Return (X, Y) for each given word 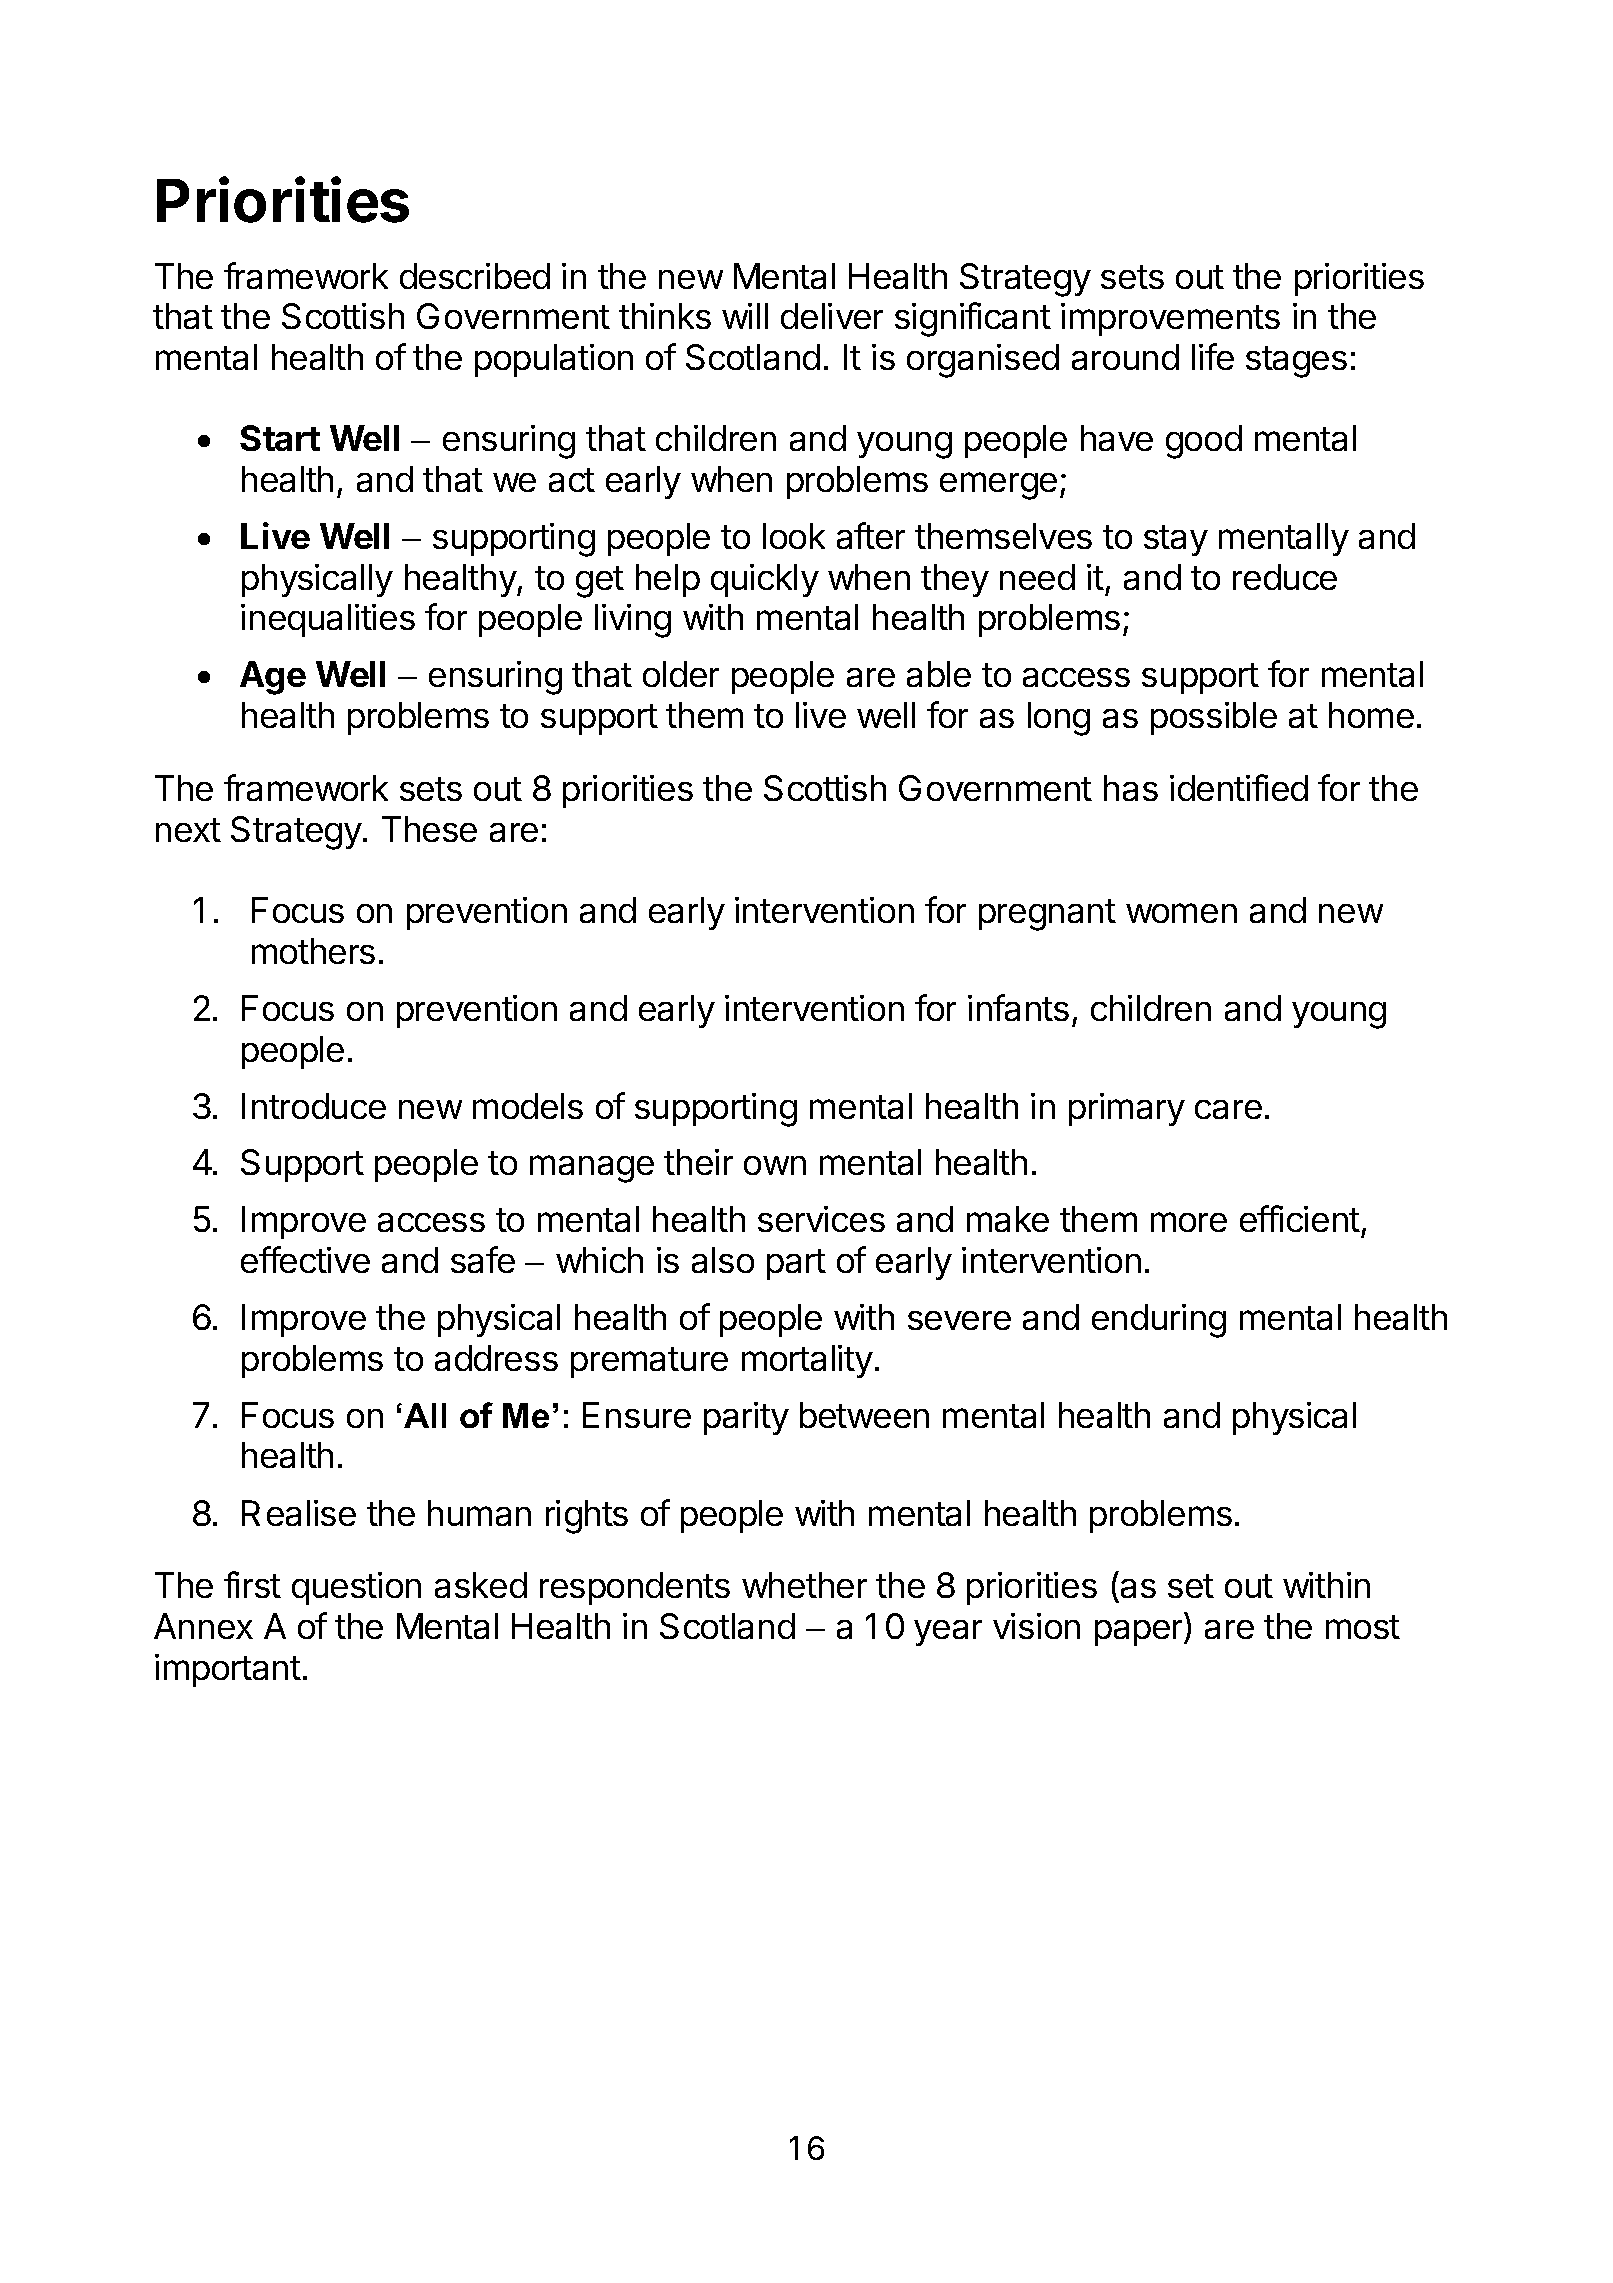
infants (1018, 1007)
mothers (313, 951)
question (356, 1588)
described (475, 276)
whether (804, 1585)
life (1213, 356)
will (745, 316)
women (1181, 913)
